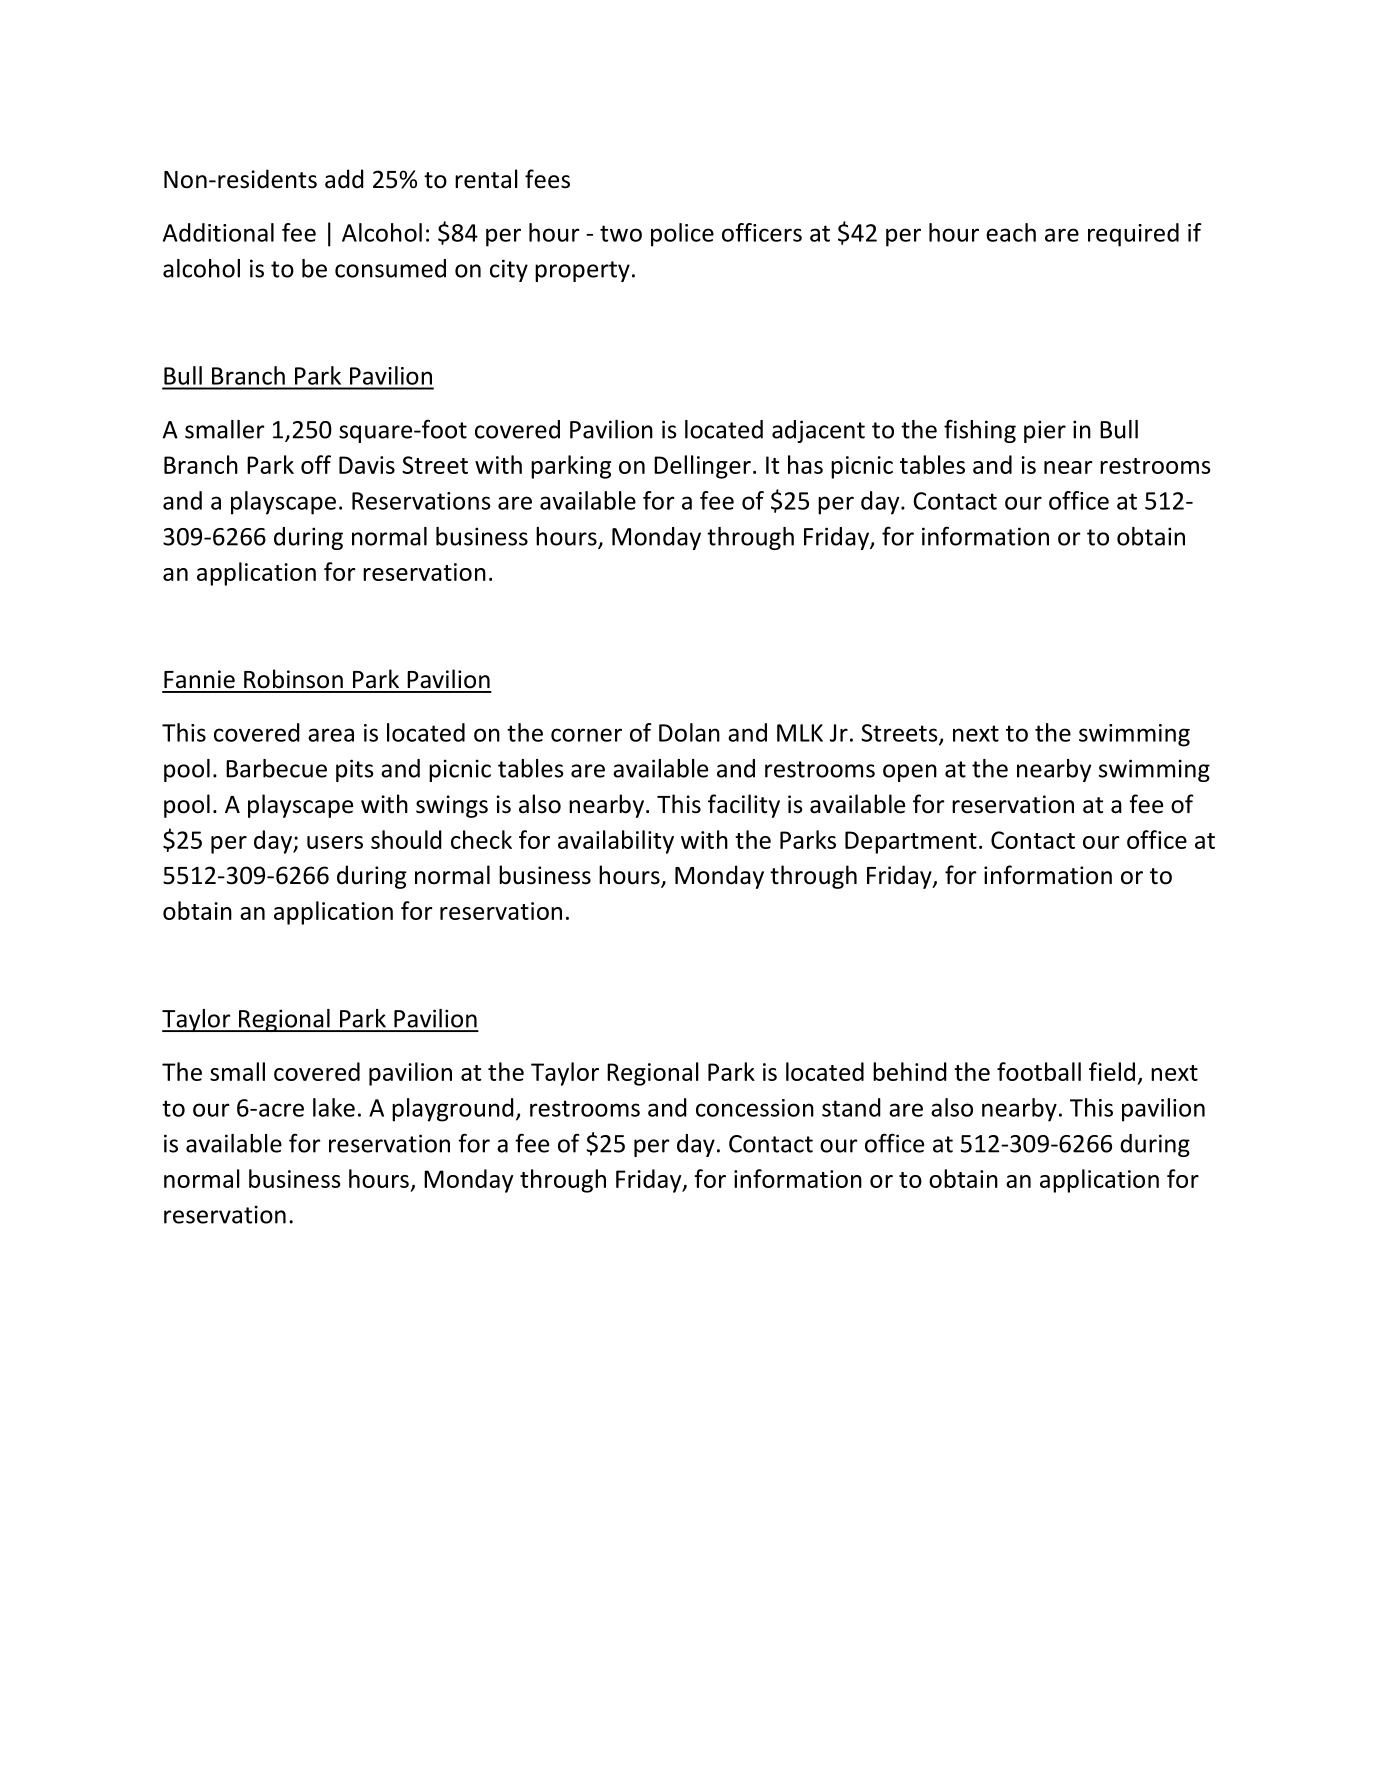  Describe the element at coordinates (682, 235) in the screenshot. I see `police` at that location.
